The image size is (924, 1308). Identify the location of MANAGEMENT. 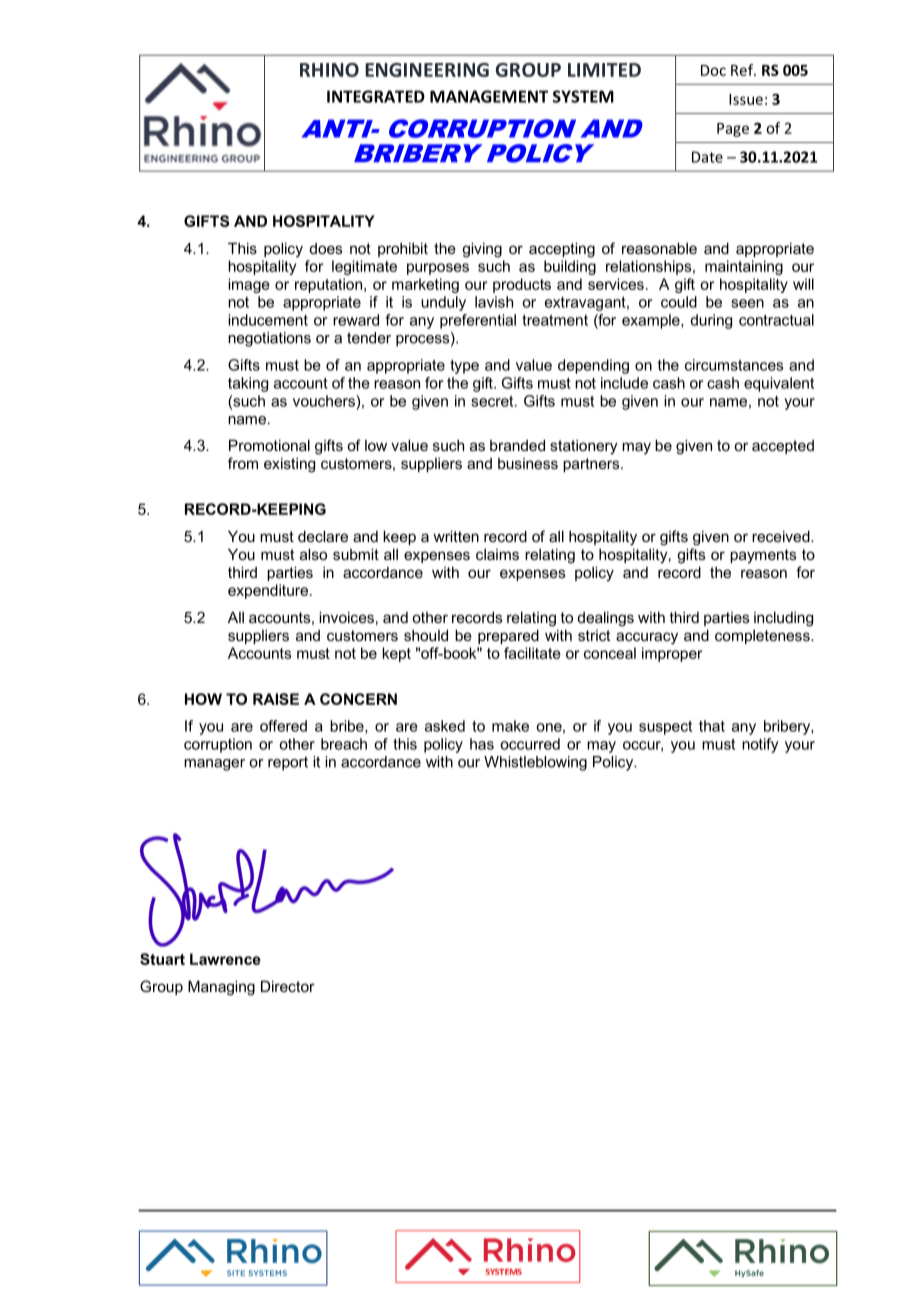
(489, 96).
